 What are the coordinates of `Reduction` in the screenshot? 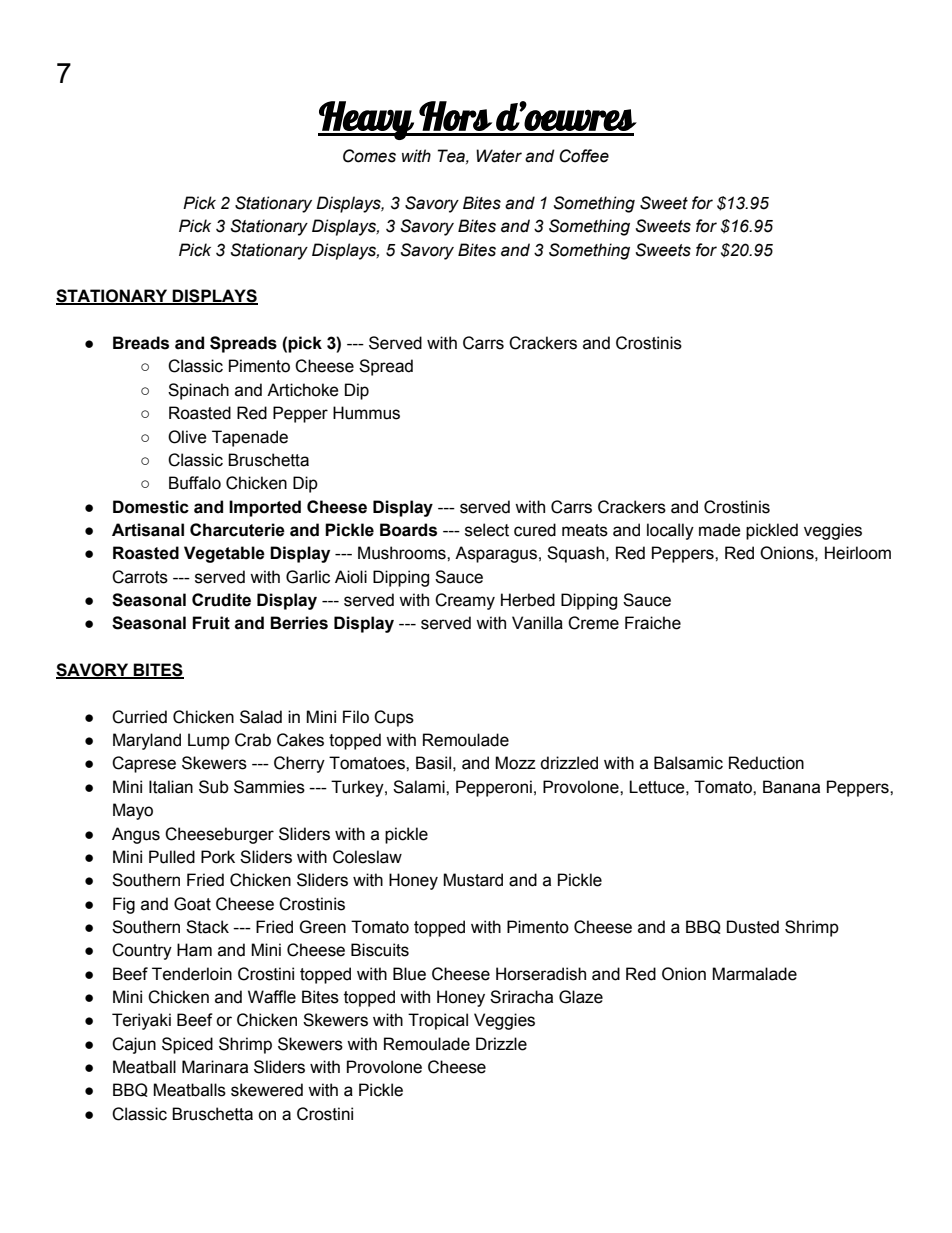 It's located at (766, 763).
